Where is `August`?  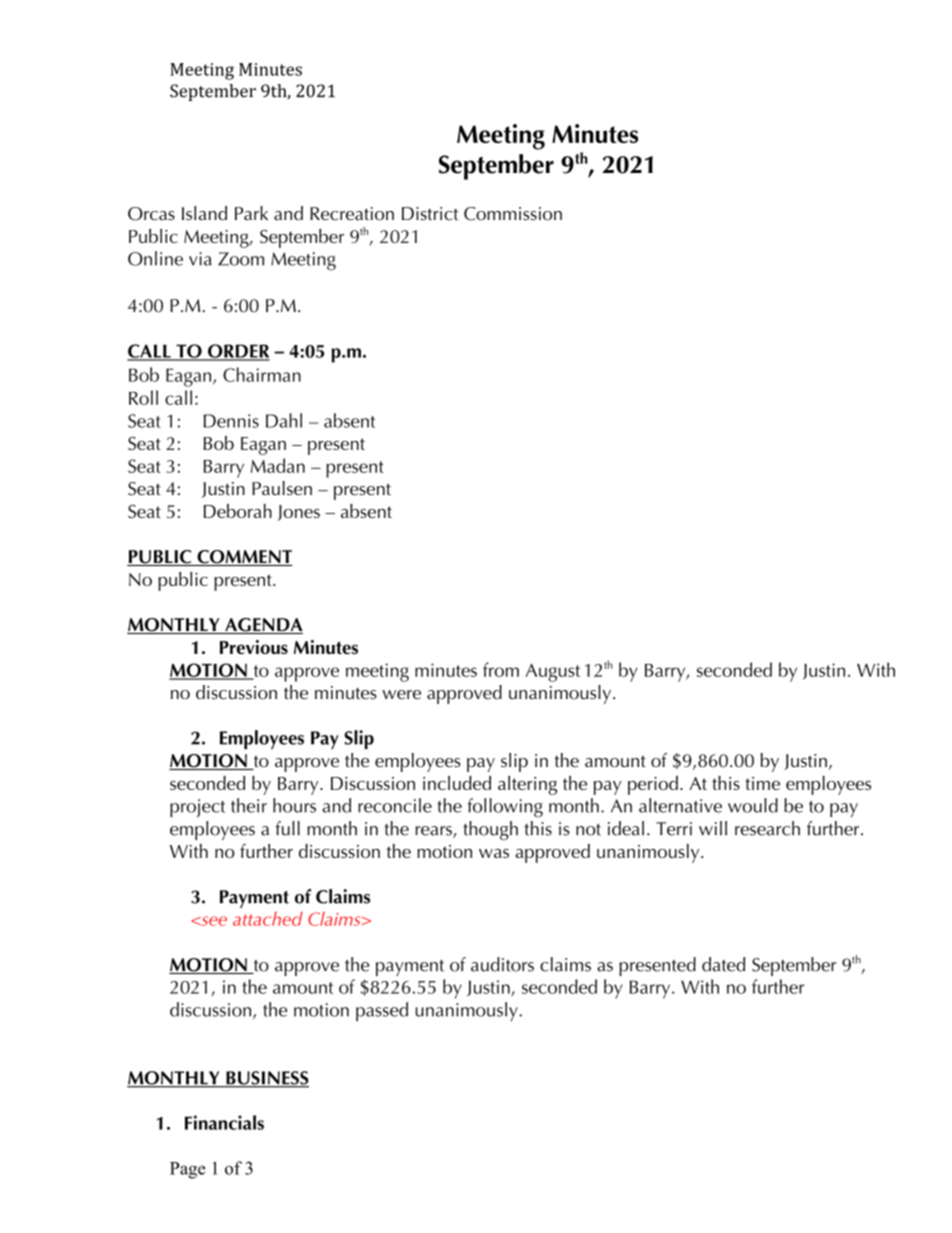
August is located at coordinates (553, 672).
